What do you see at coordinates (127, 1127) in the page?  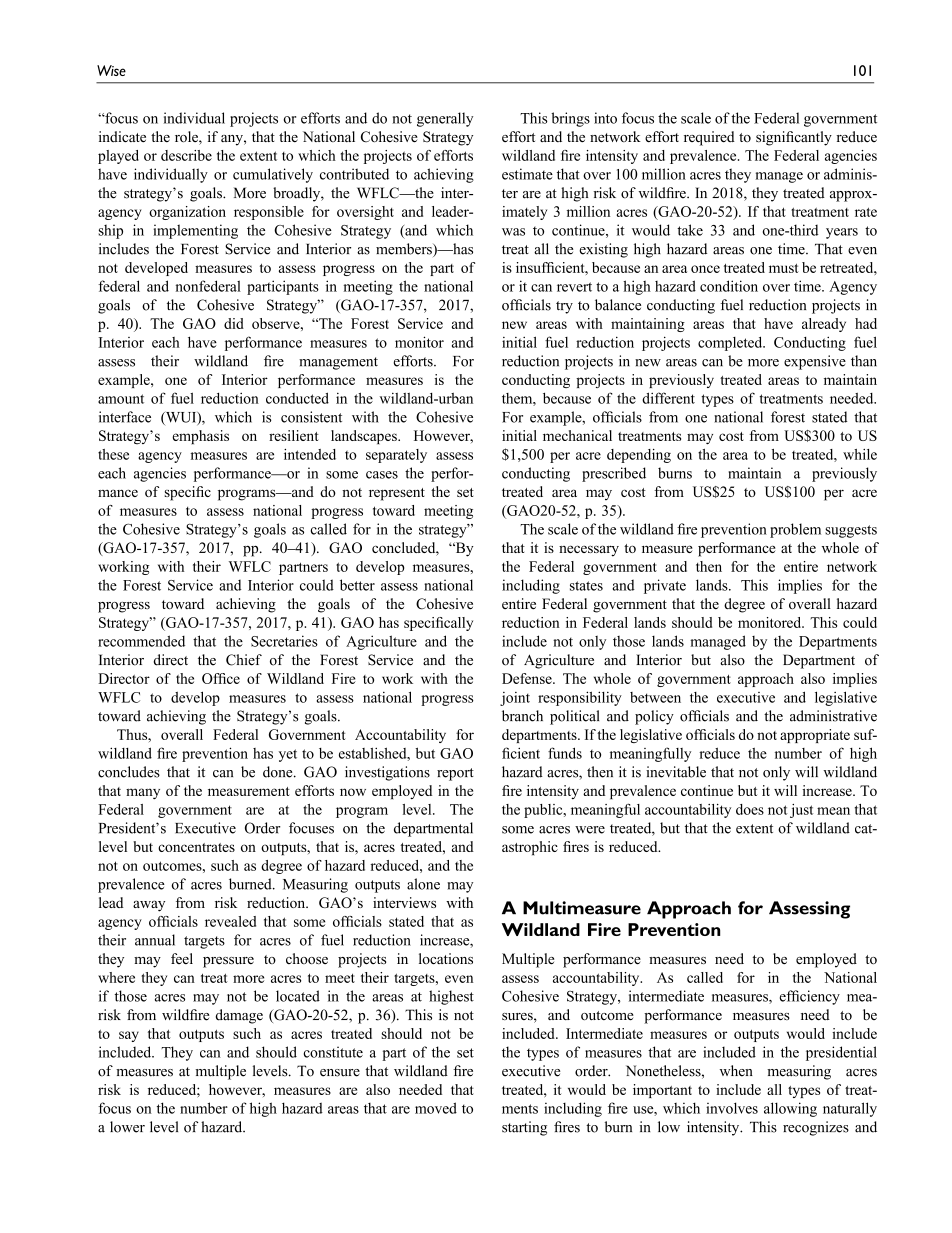 I see `lower` at bounding box center [127, 1127].
